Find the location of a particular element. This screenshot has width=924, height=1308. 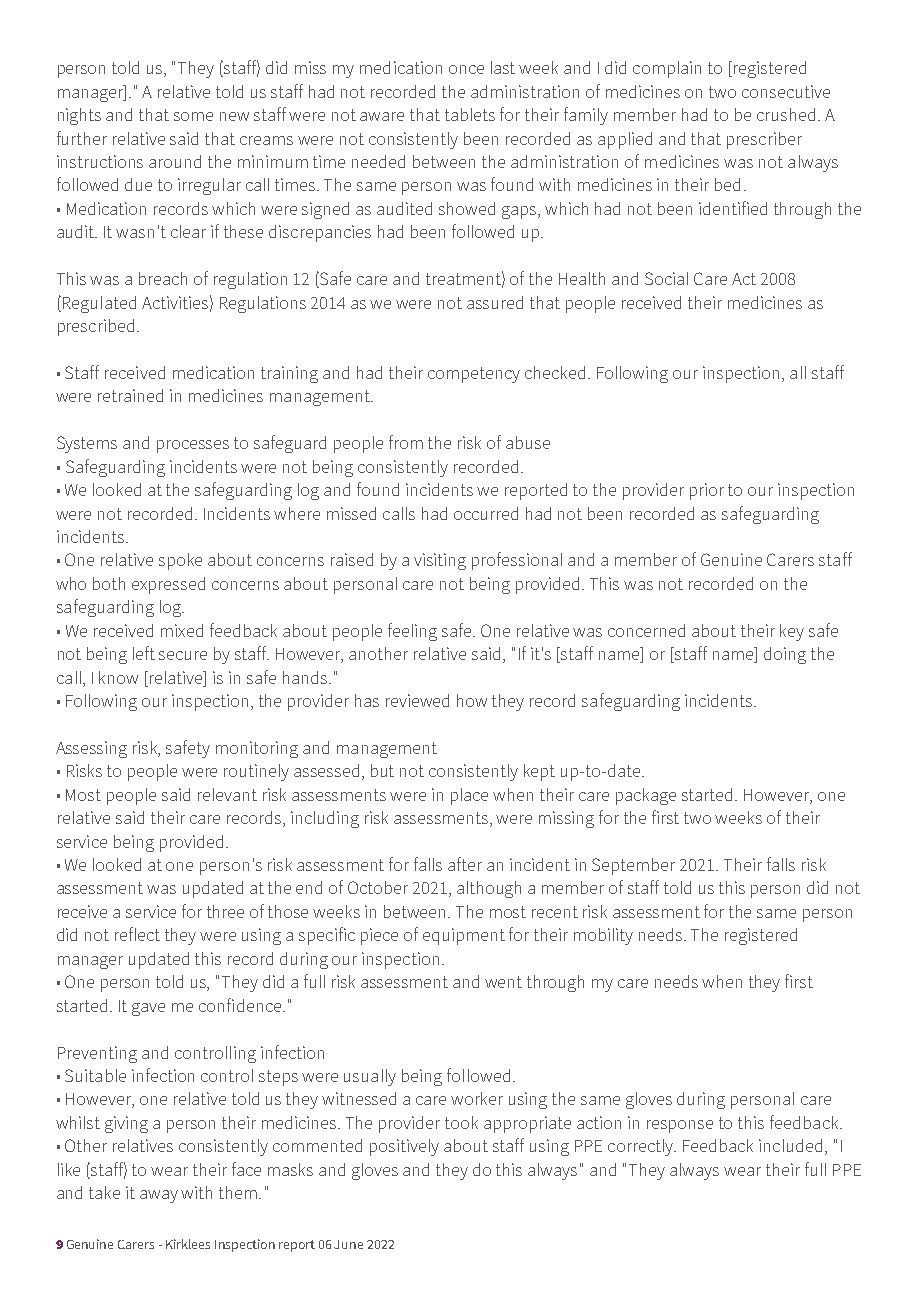

some is located at coordinates (193, 116).
